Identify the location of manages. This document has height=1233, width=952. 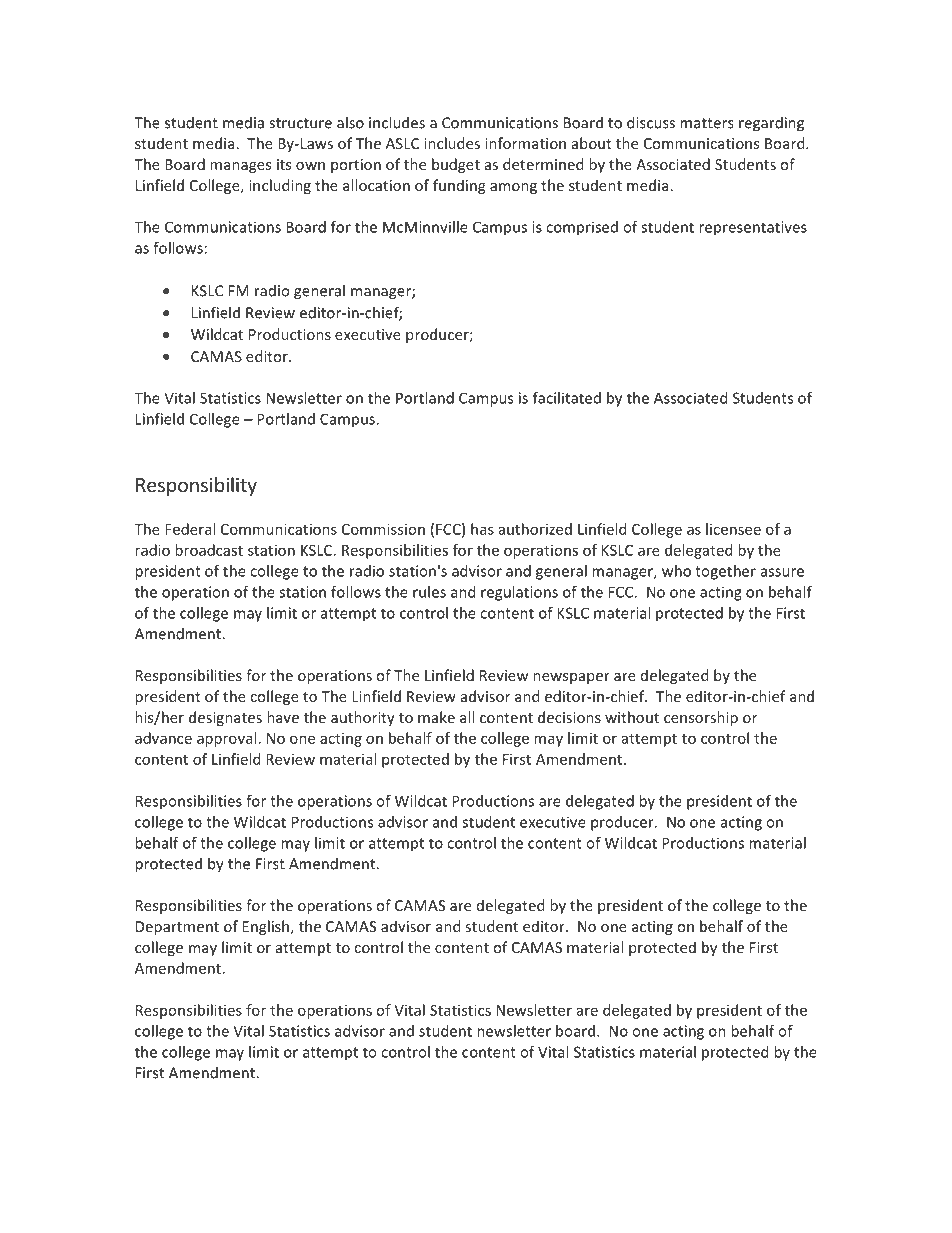
(240, 167).
